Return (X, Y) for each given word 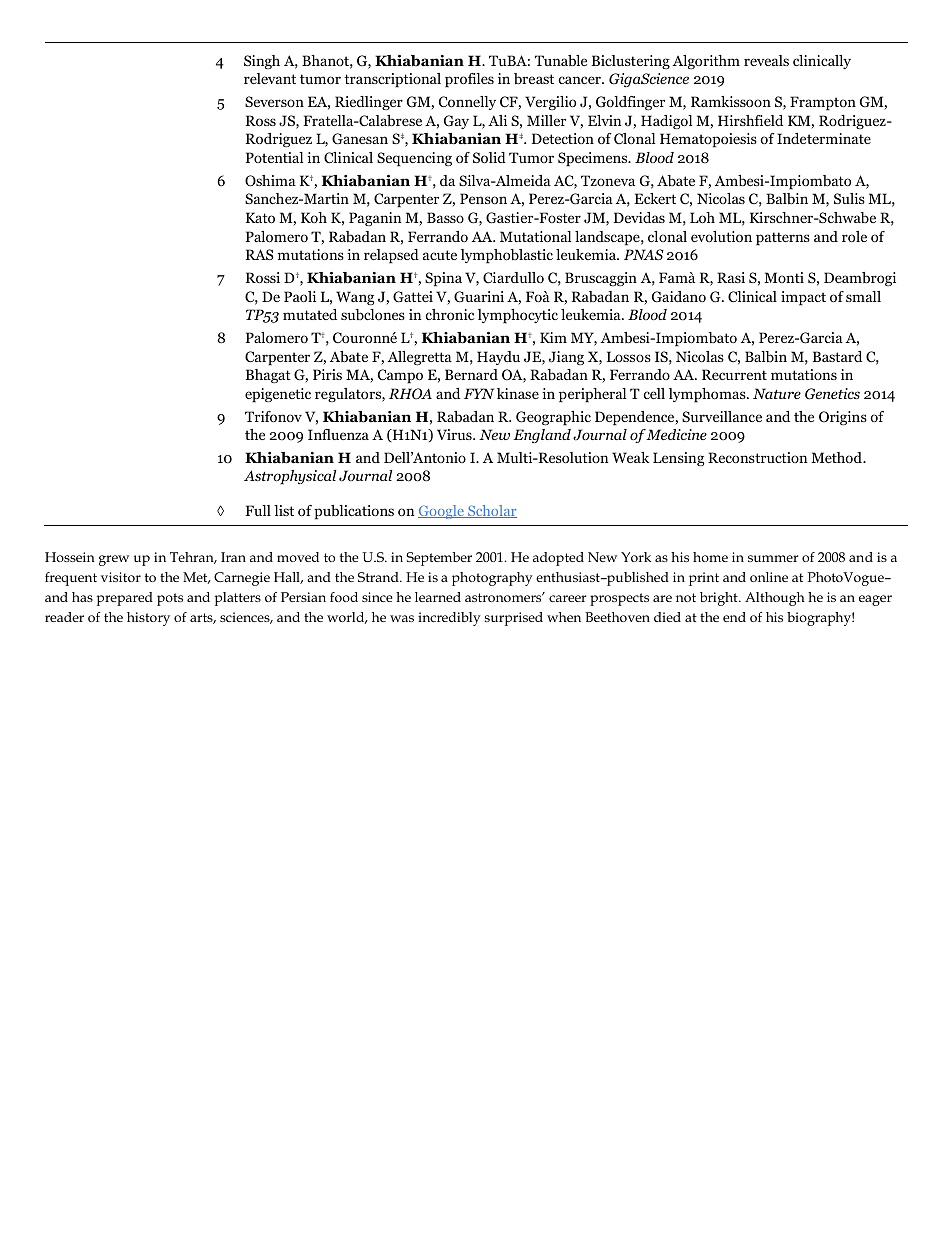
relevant (270, 78)
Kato (260, 217)
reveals (766, 60)
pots (170, 599)
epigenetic (278, 395)
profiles (469, 80)
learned (438, 597)
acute (440, 255)
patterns (783, 239)
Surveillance (722, 416)
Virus (455, 434)
